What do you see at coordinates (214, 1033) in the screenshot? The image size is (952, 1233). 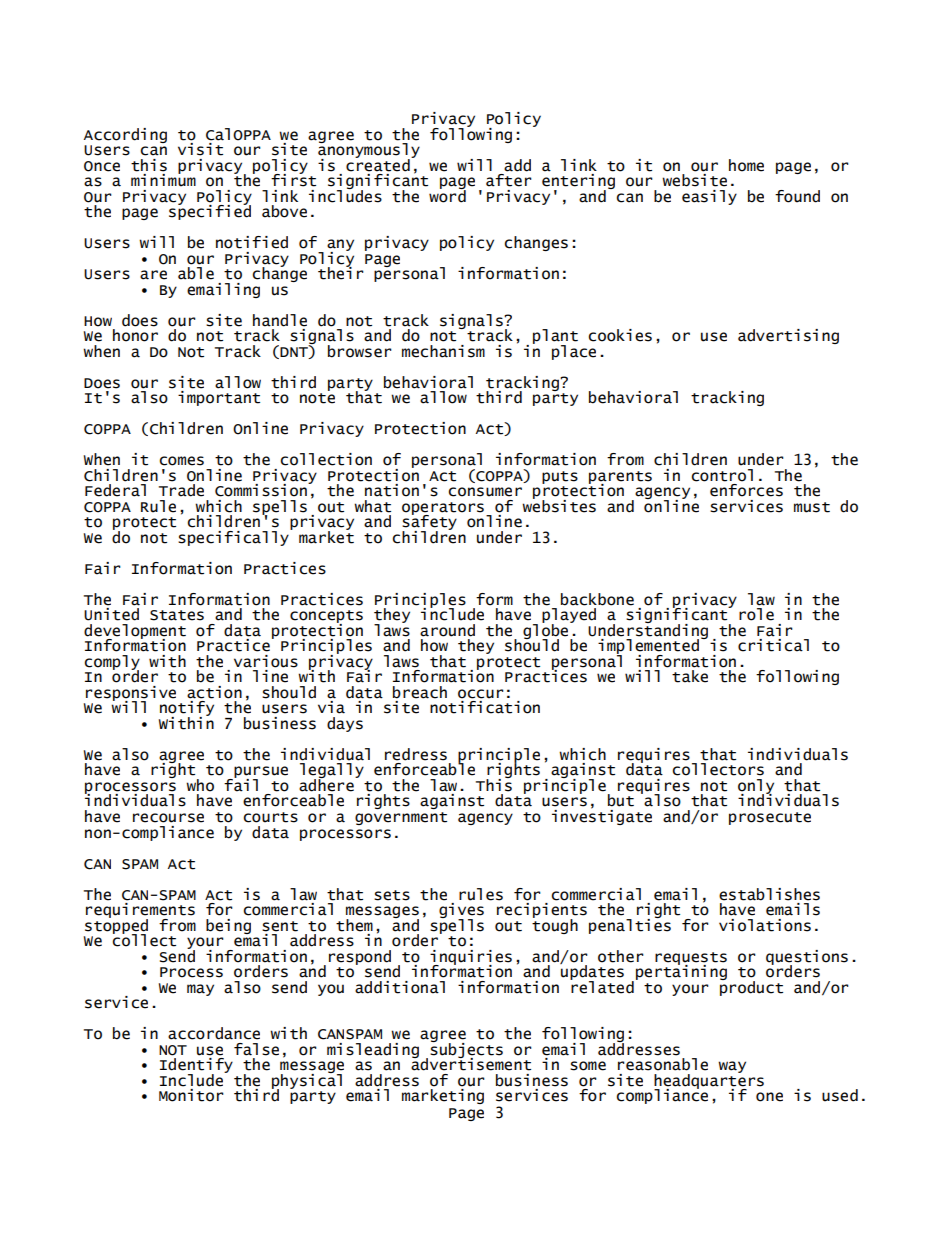 I see `accordance` at bounding box center [214, 1033].
